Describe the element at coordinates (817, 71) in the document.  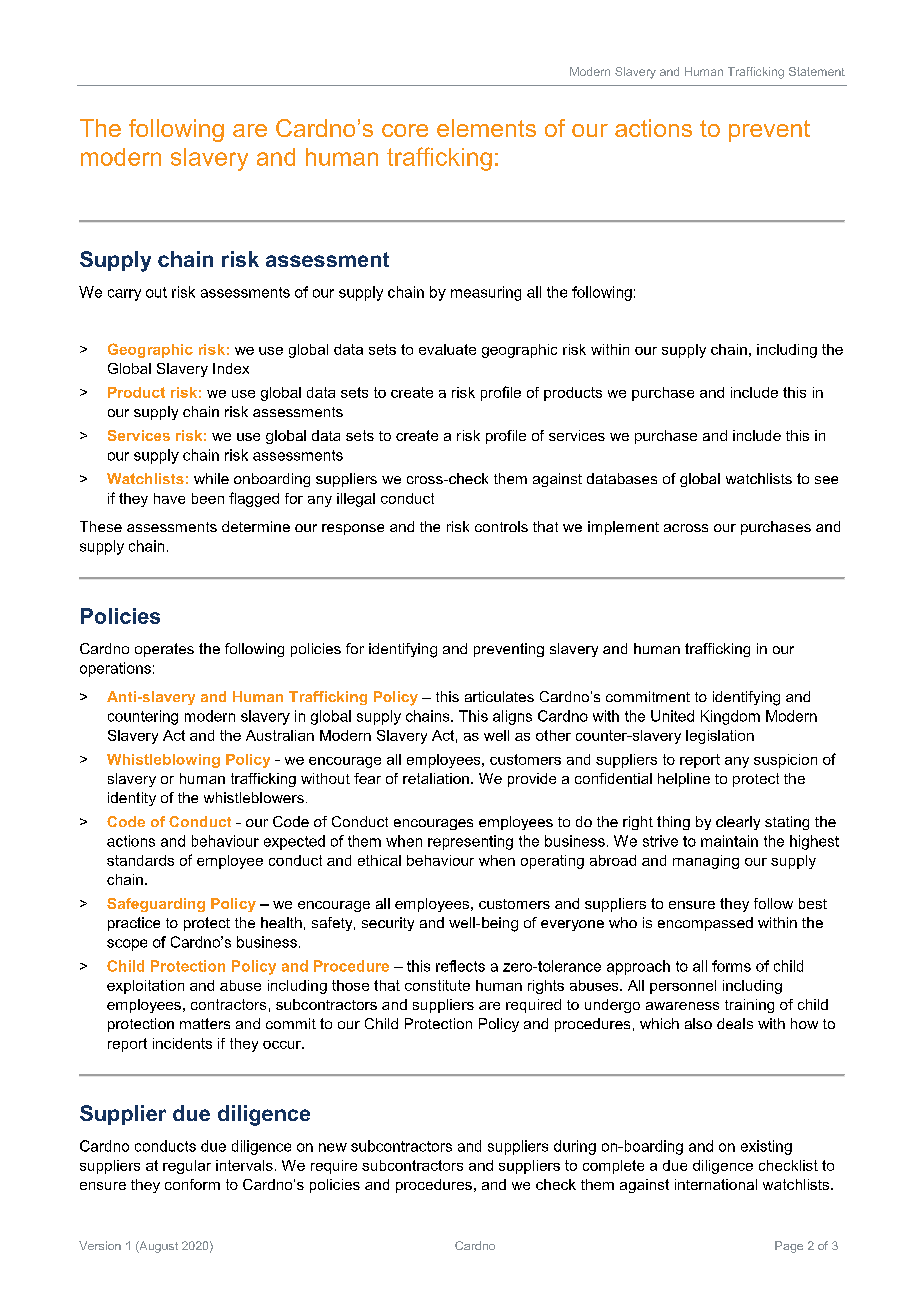
I see `Statement` at that location.
